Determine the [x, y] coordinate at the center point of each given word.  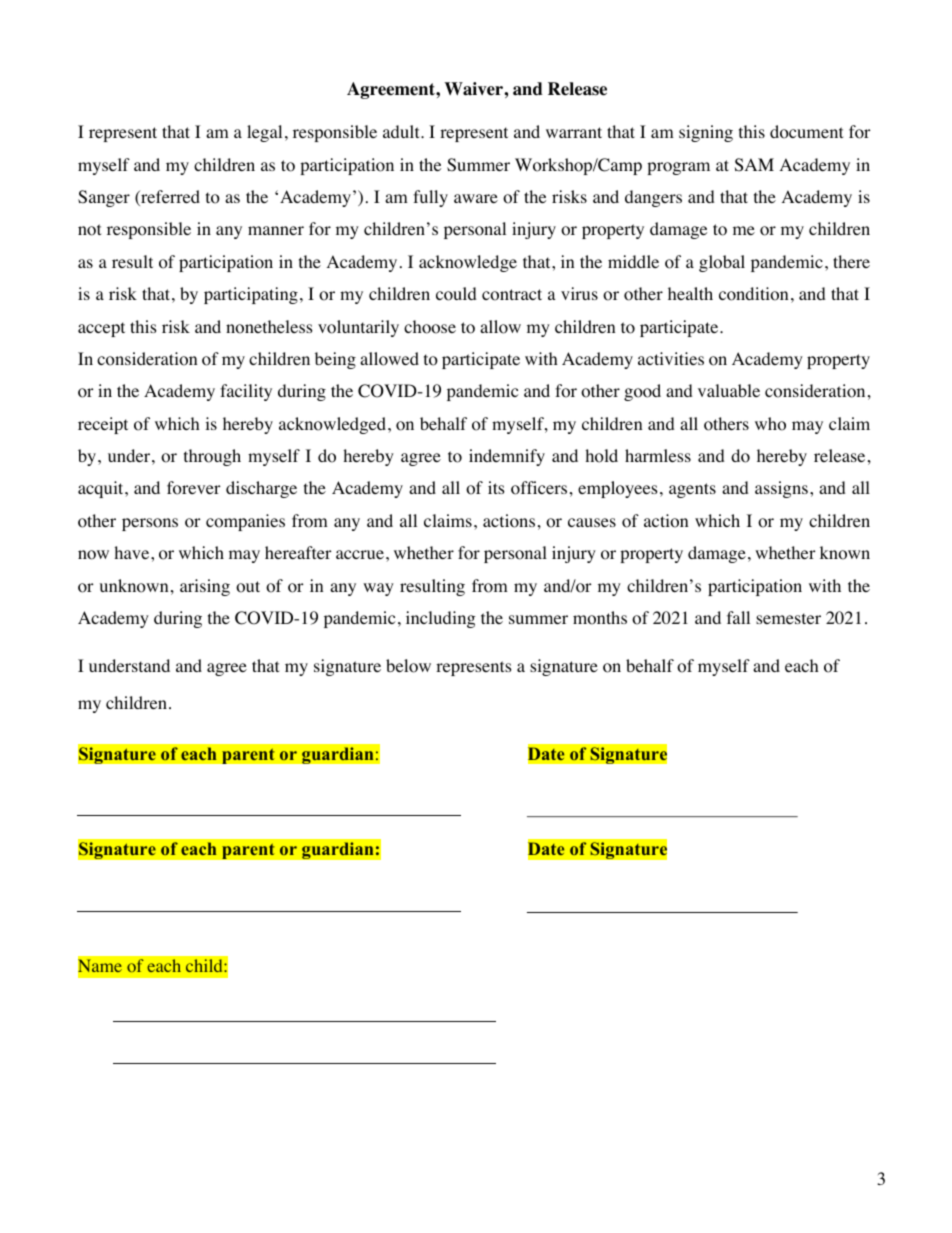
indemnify [507, 457]
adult [402, 131]
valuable [729, 390]
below [408, 666]
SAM [754, 165]
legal [264, 133]
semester [788, 618]
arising [205, 587]
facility [246, 392]
